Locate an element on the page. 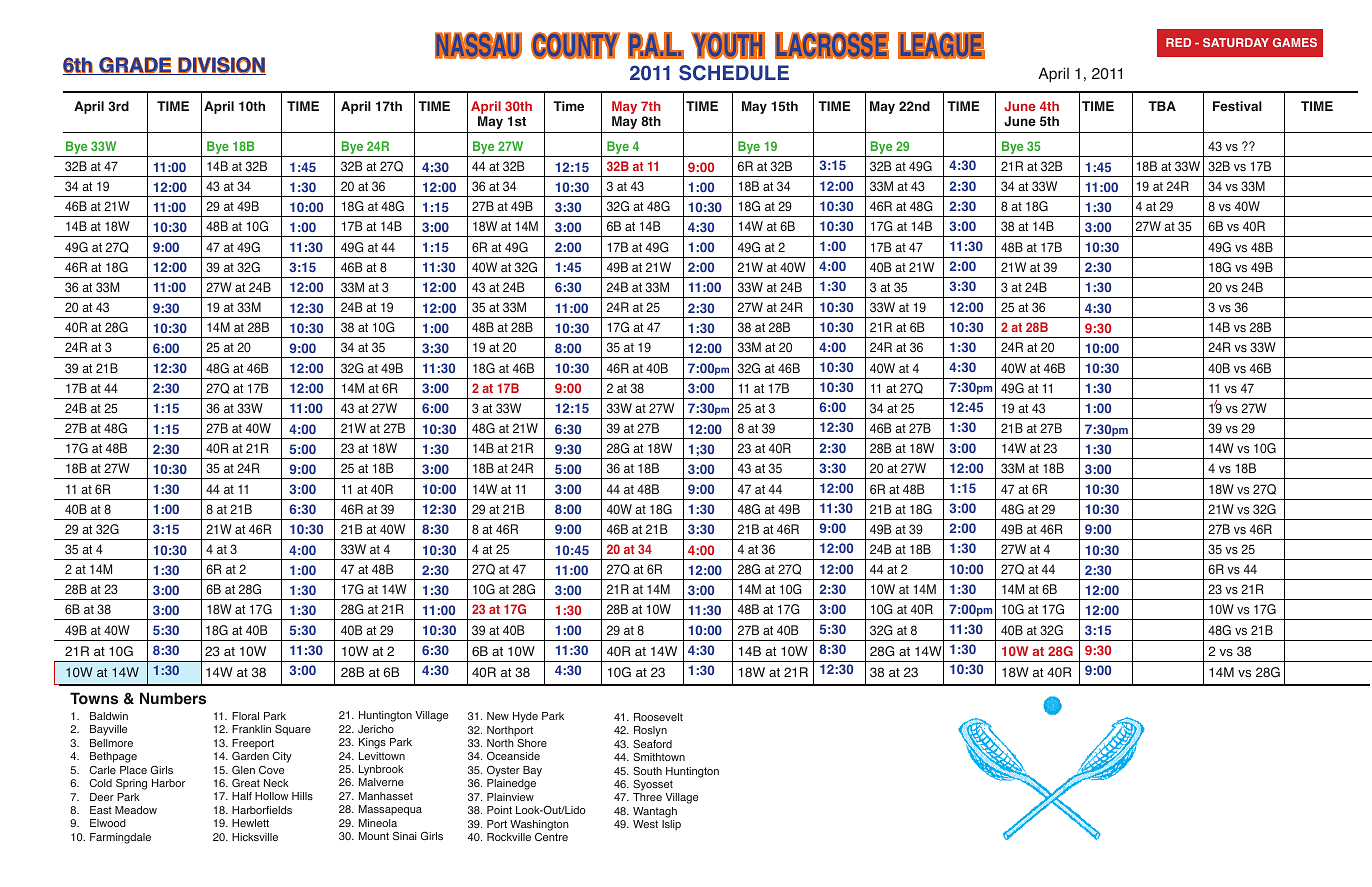 The image size is (1372, 887). Hewlett is located at coordinates (250, 823).
